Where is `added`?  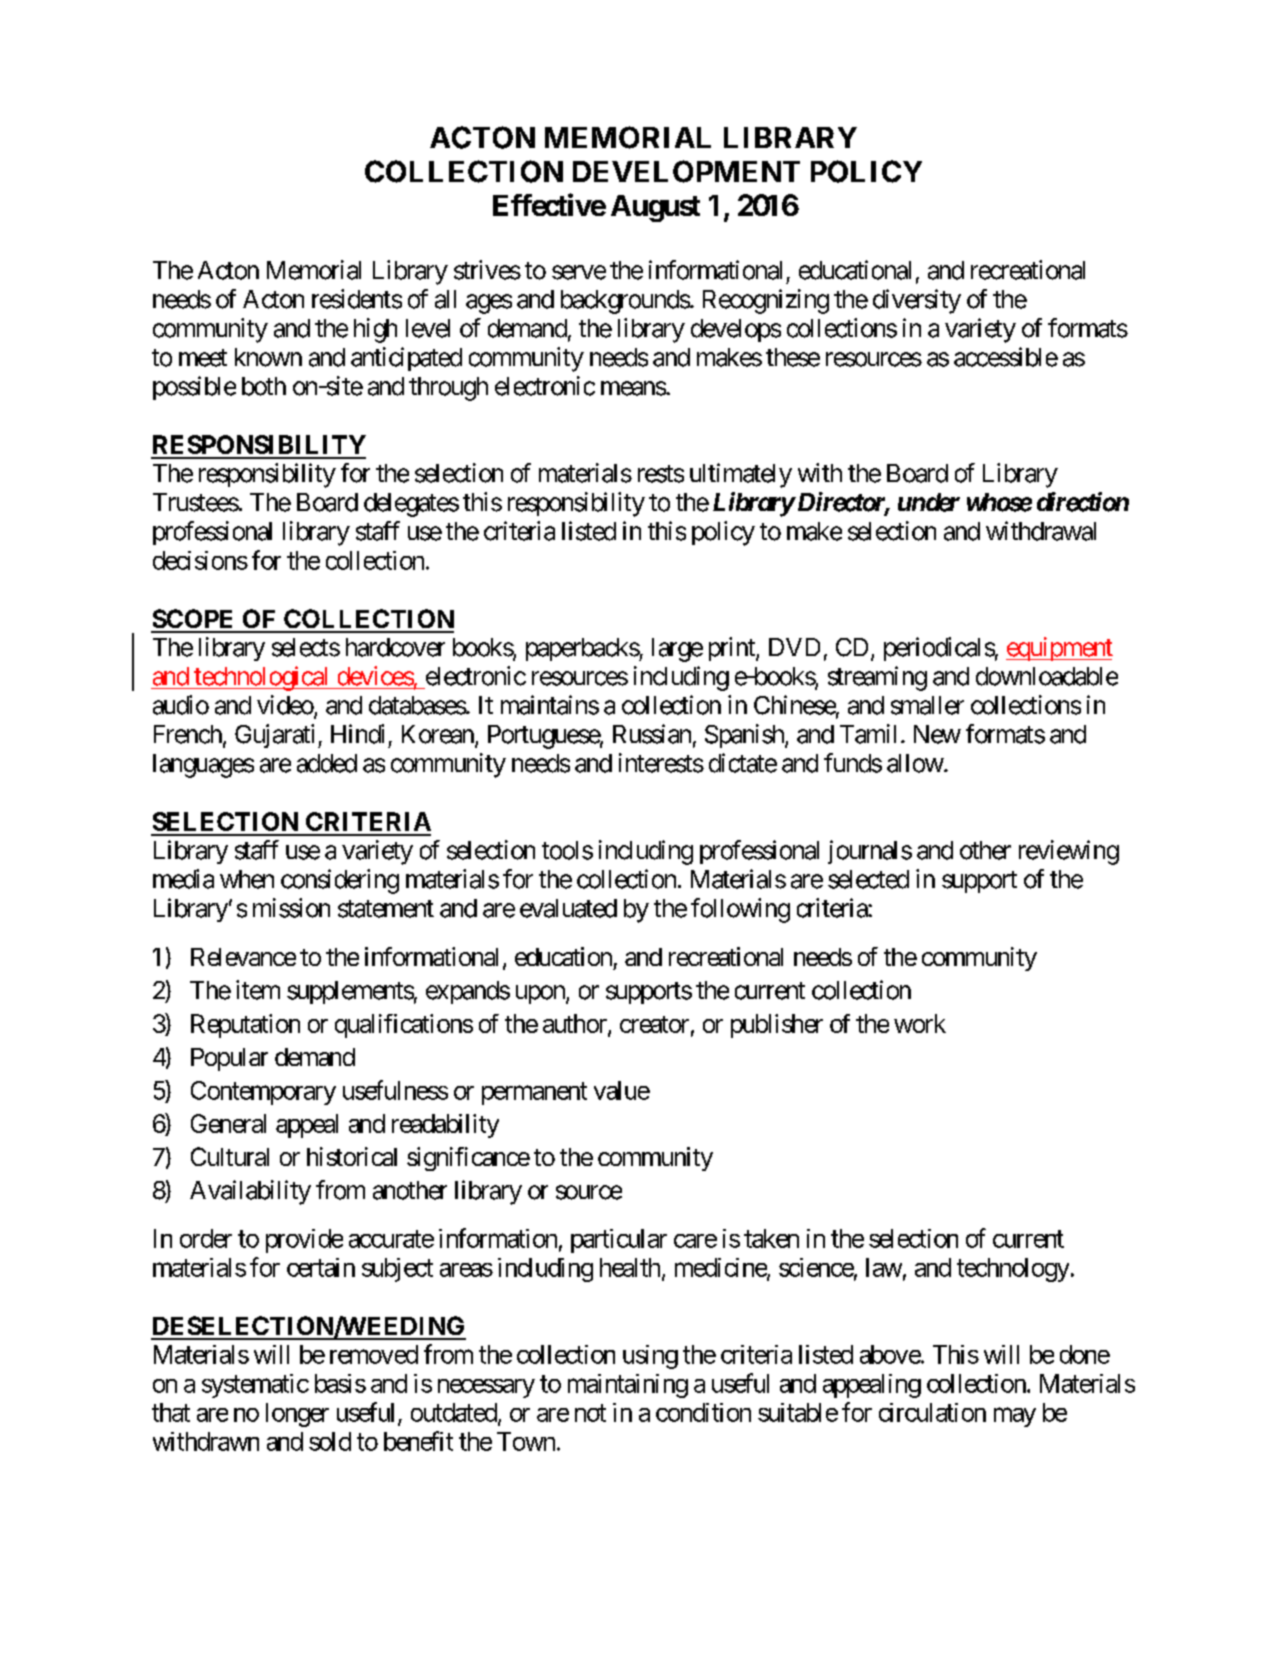 added is located at coordinates (327, 763).
